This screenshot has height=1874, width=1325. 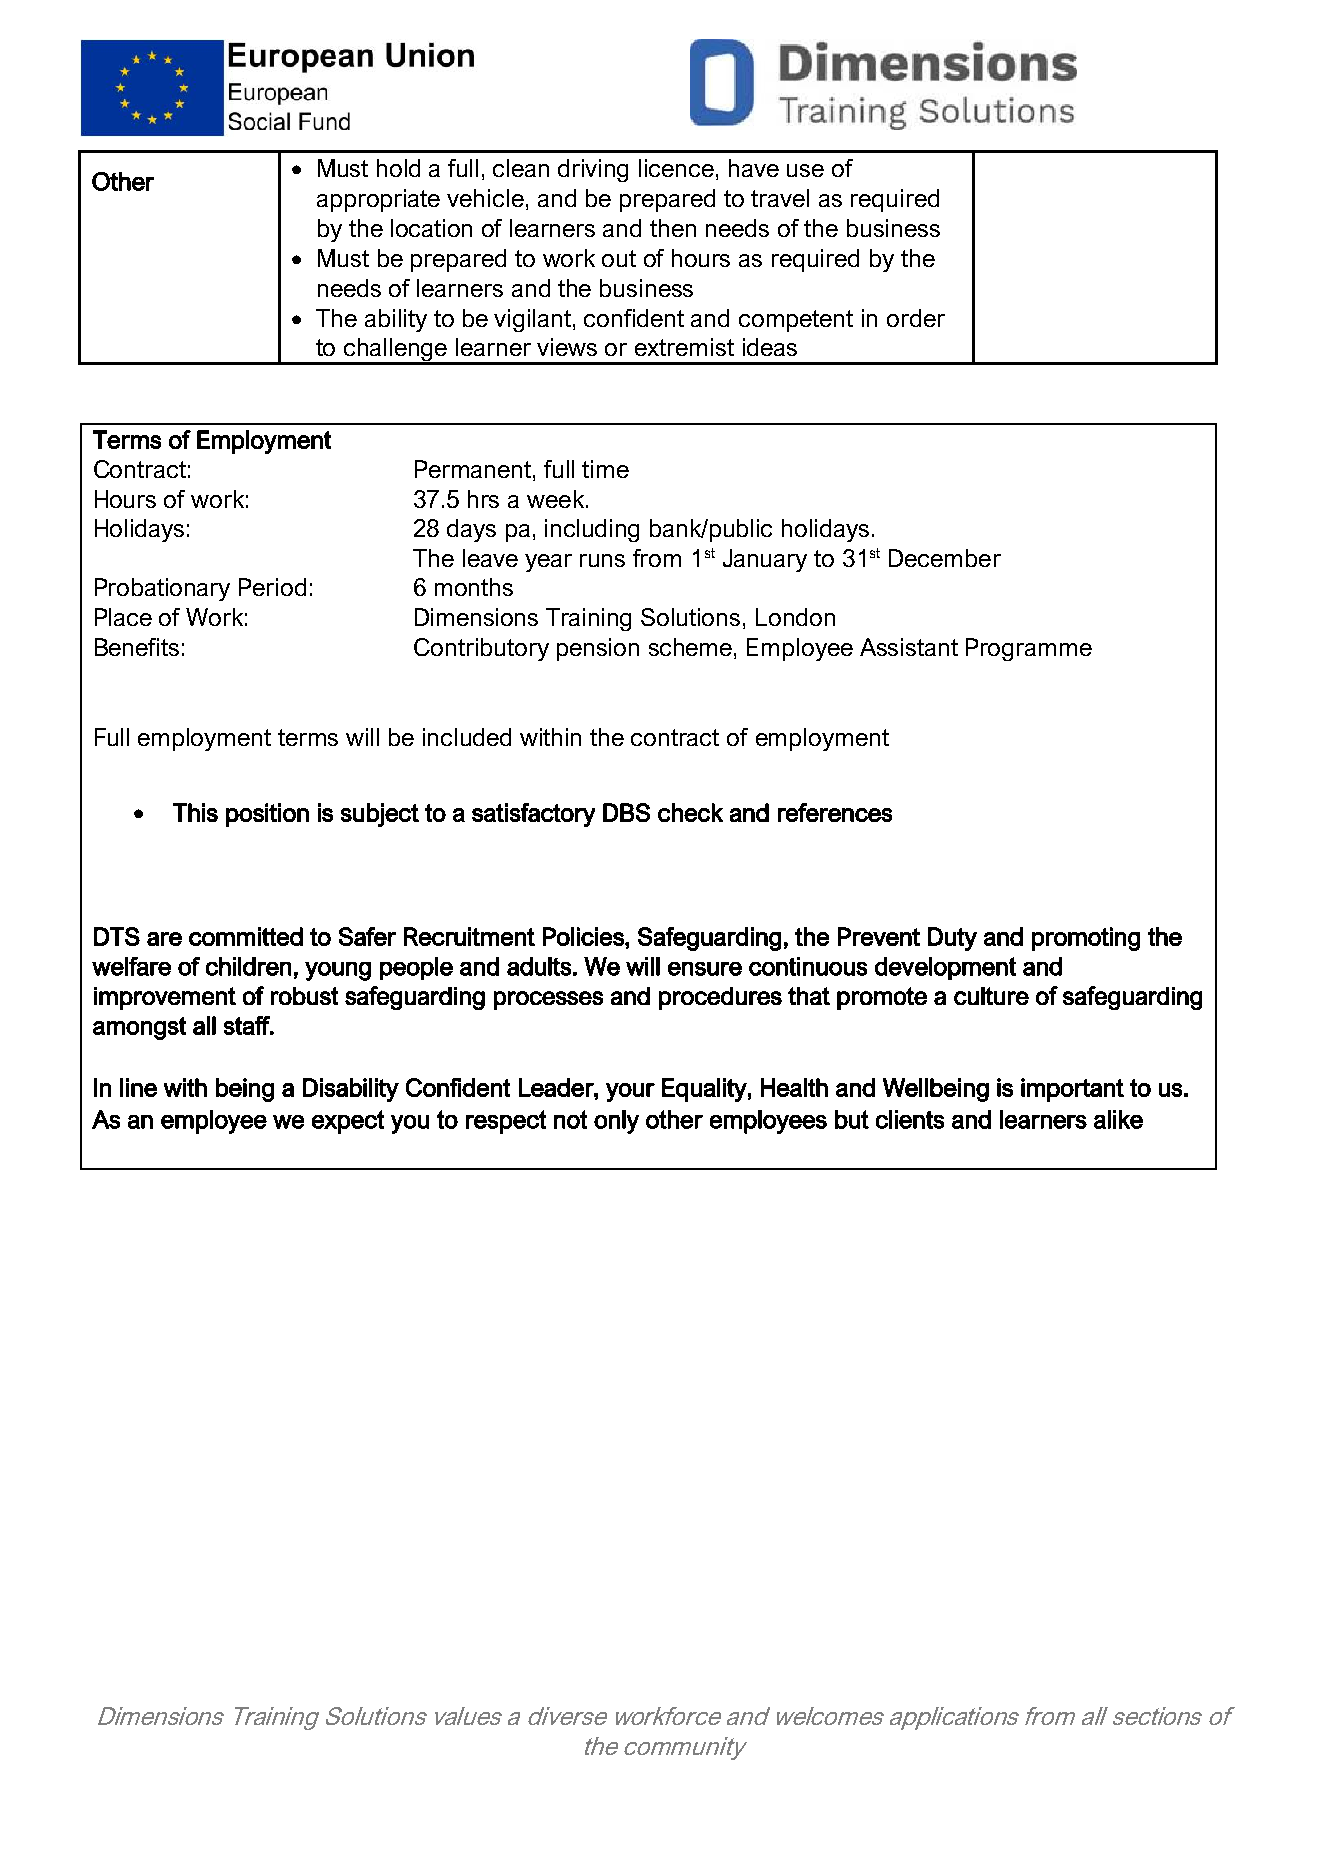 What do you see at coordinates (805, 170) in the screenshot?
I see `use` at bounding box center [805, 170].
